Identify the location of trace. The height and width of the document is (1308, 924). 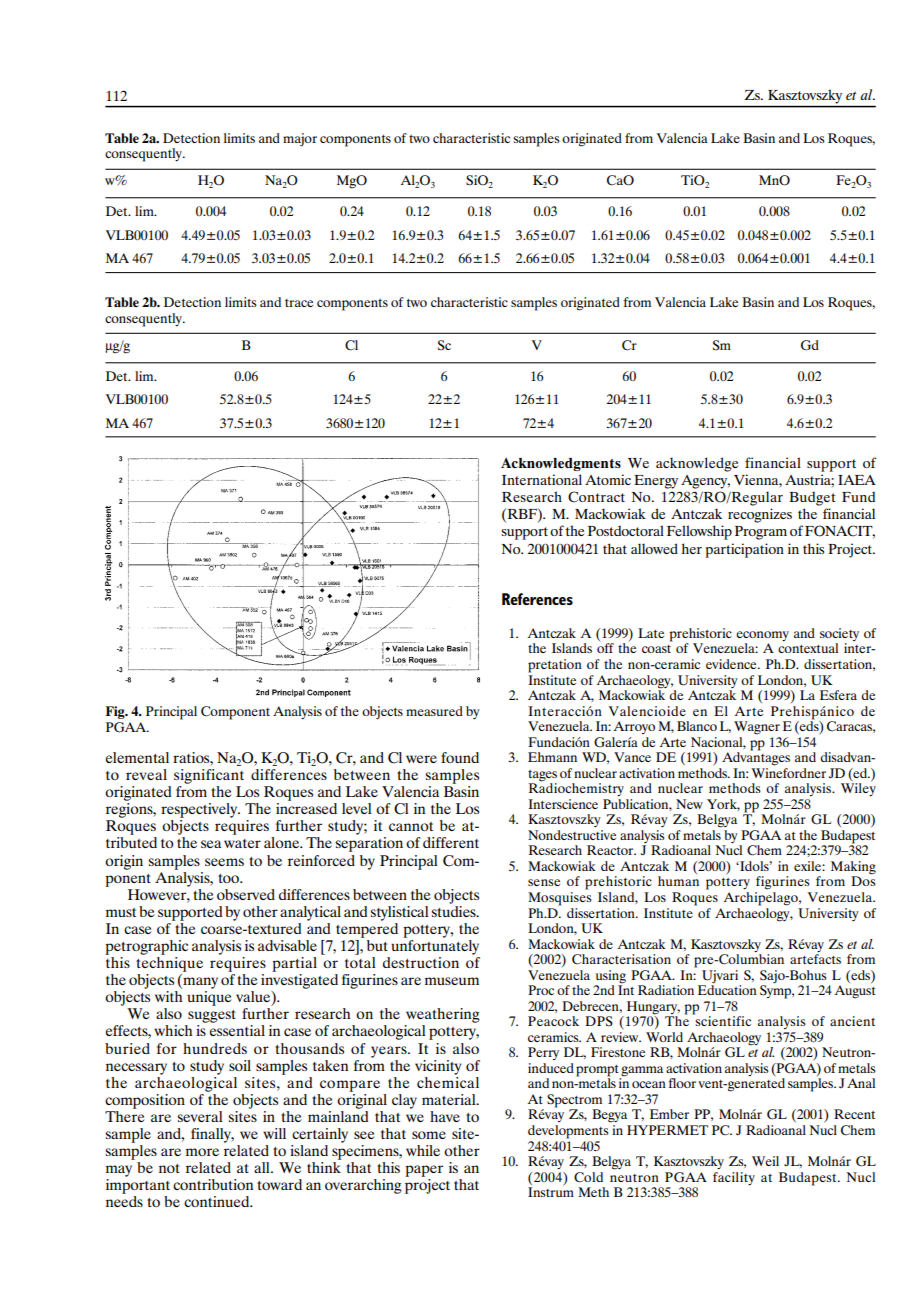
(299, 303).
